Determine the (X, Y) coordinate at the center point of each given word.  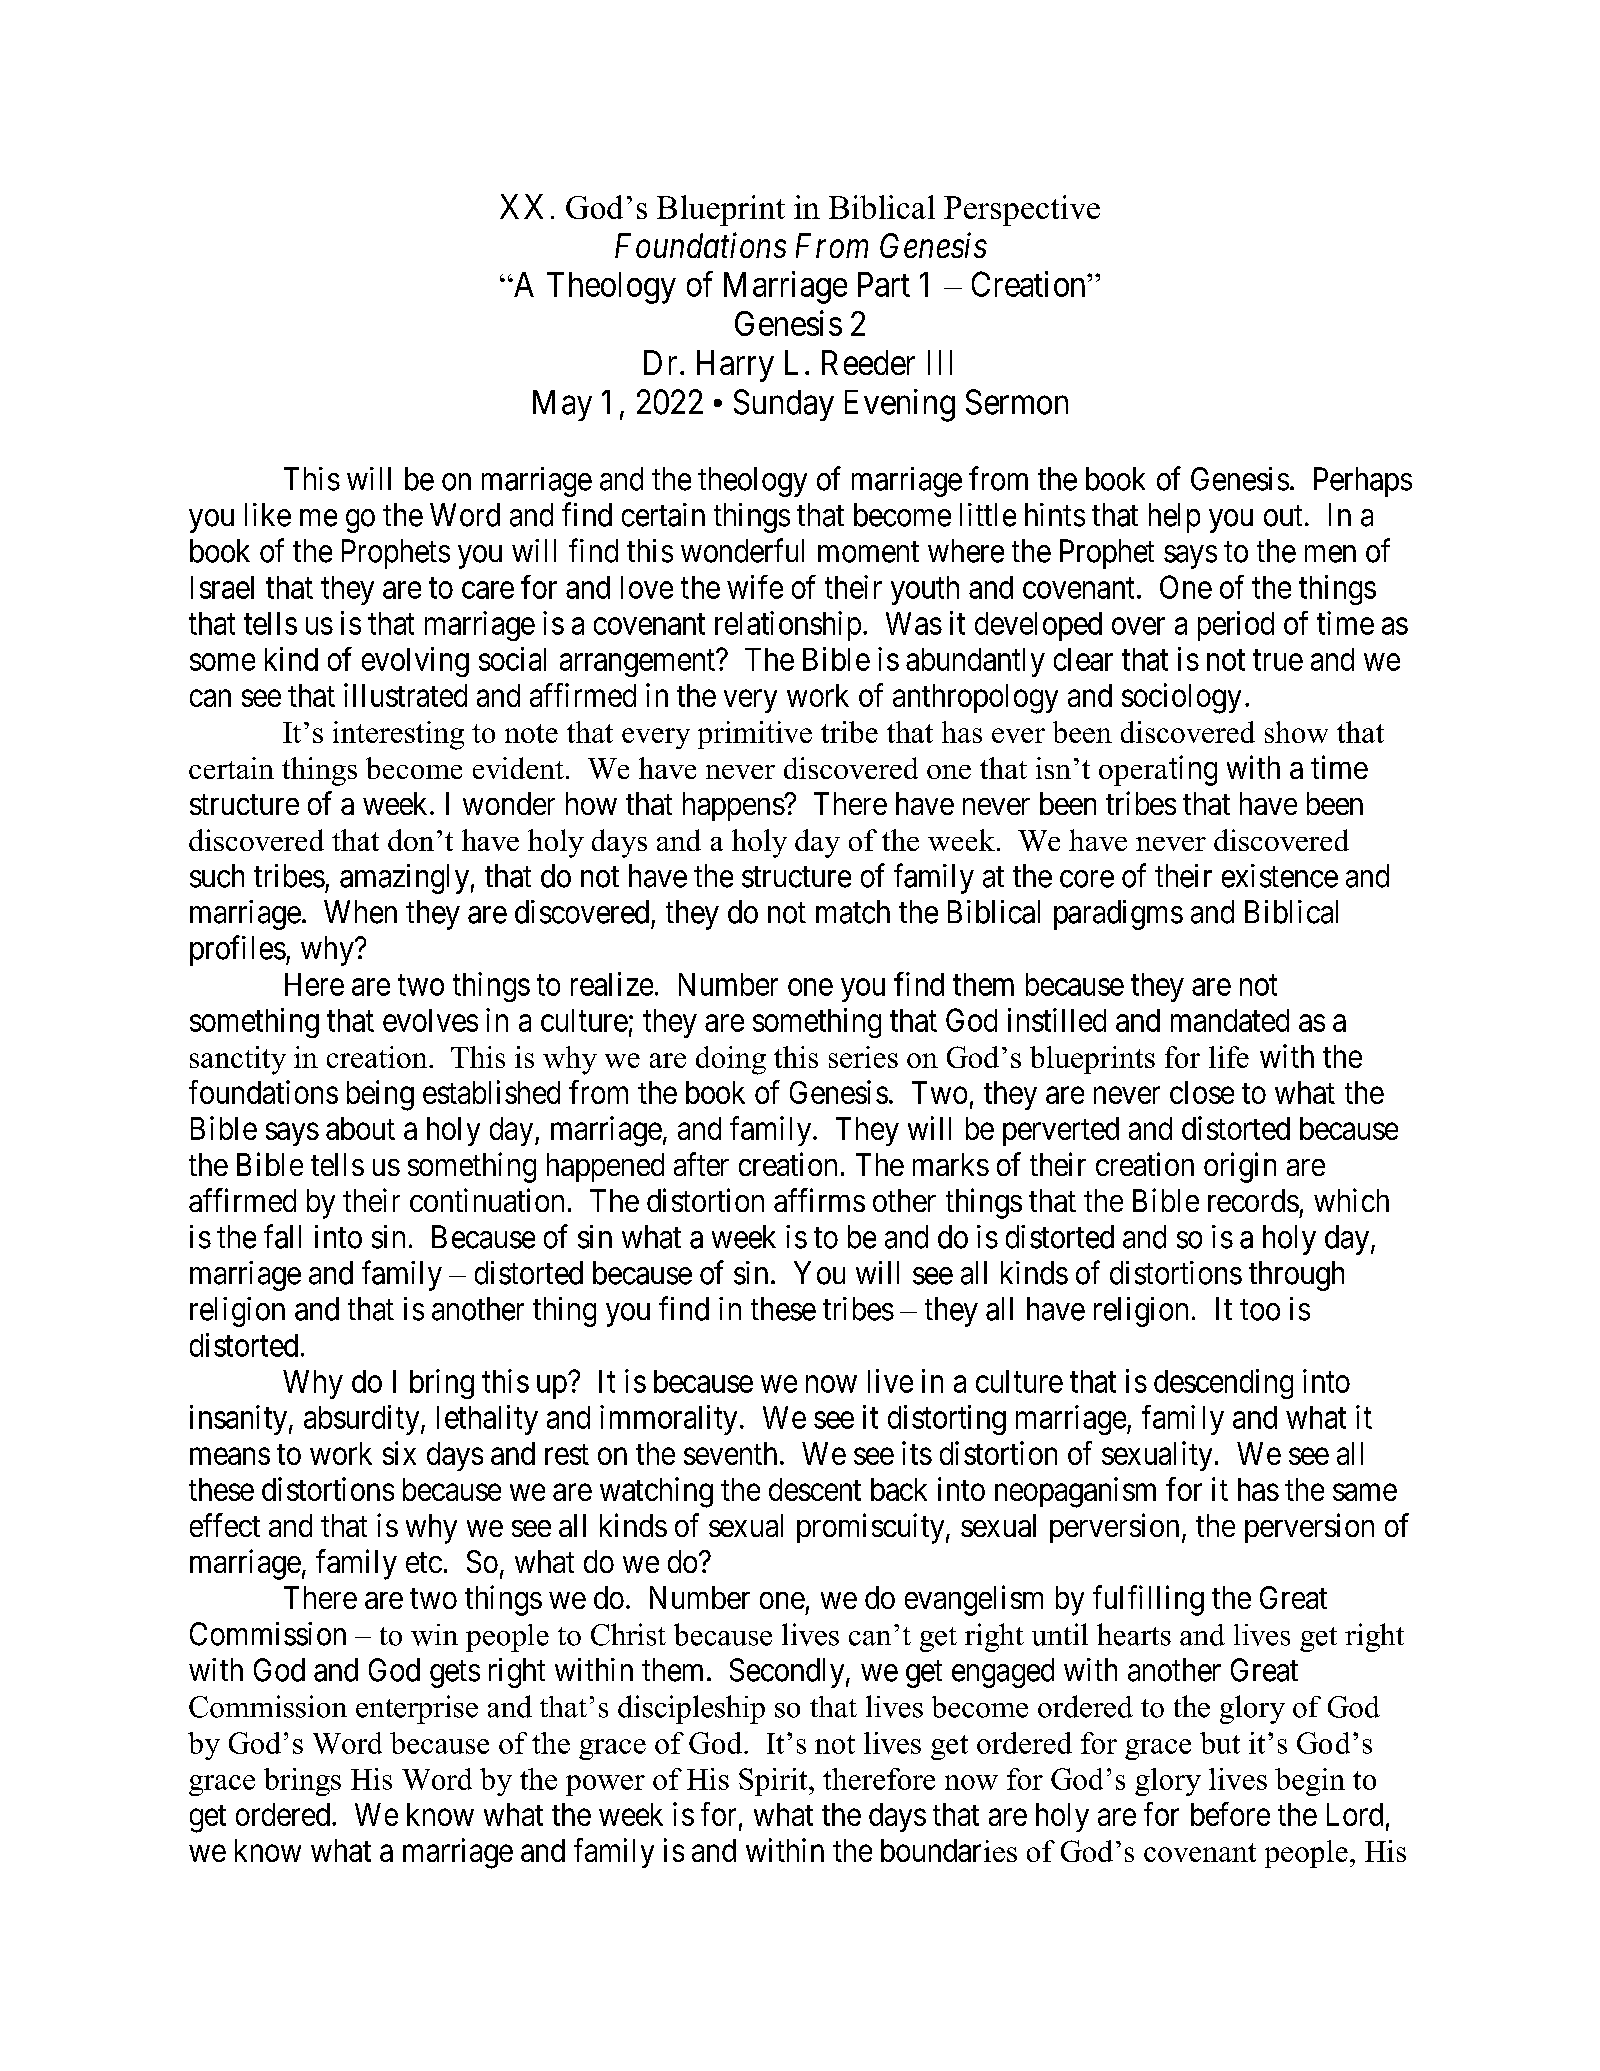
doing (731, 1060)
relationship (788, 626)
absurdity (363, 1420)
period (1236, 626)
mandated (1230, 1020)
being (380, 1095)
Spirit (774, 1782)
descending (1223, 1384)
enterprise (417, 1709)
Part (884, 284)
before (1230, 1814)
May (562, 405)
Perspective (1022, 210)
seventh (730, 1453)
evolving (415, 662)
